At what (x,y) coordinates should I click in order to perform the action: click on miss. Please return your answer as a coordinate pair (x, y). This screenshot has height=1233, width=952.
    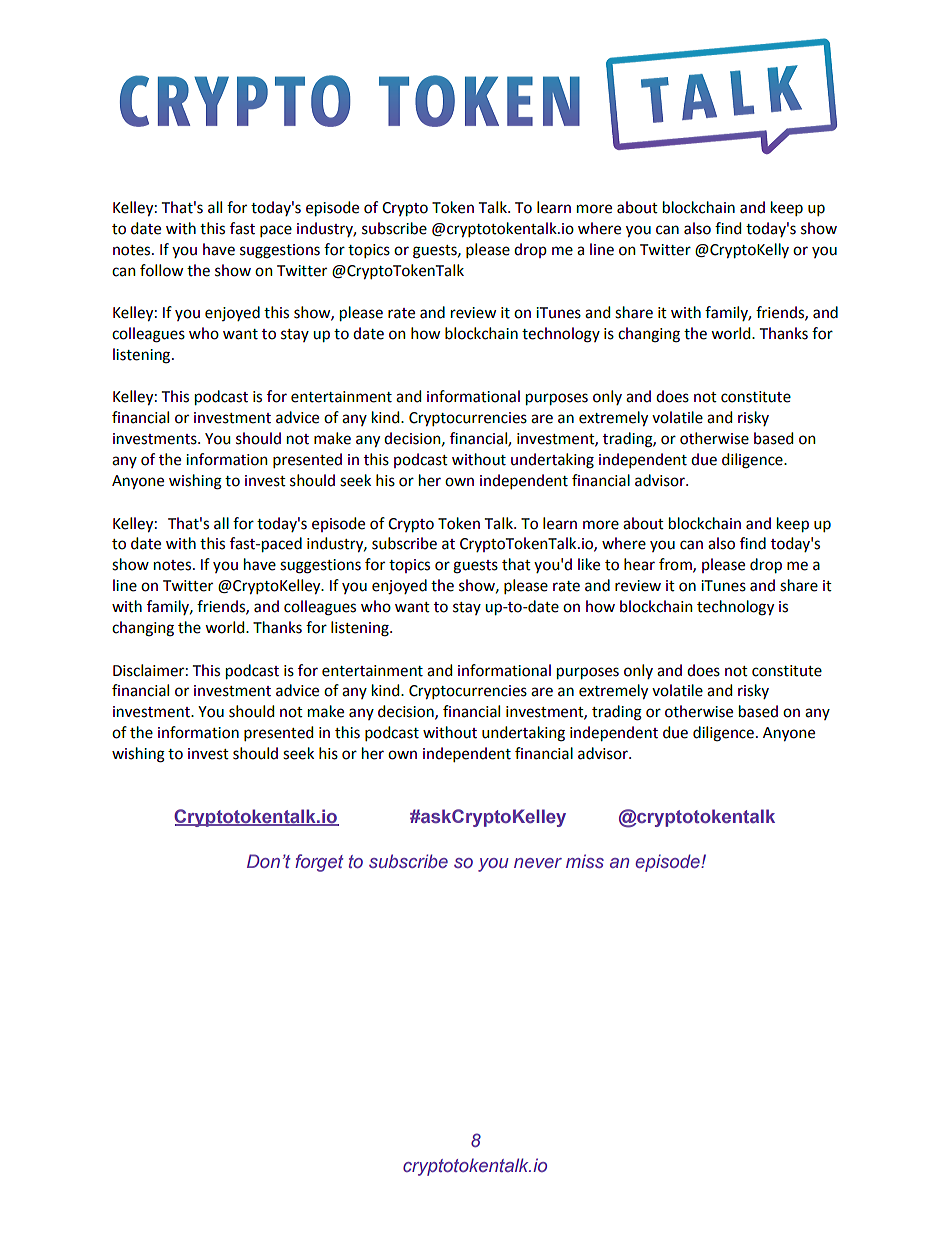
    Looking at the image, I should click on (585, 861).
